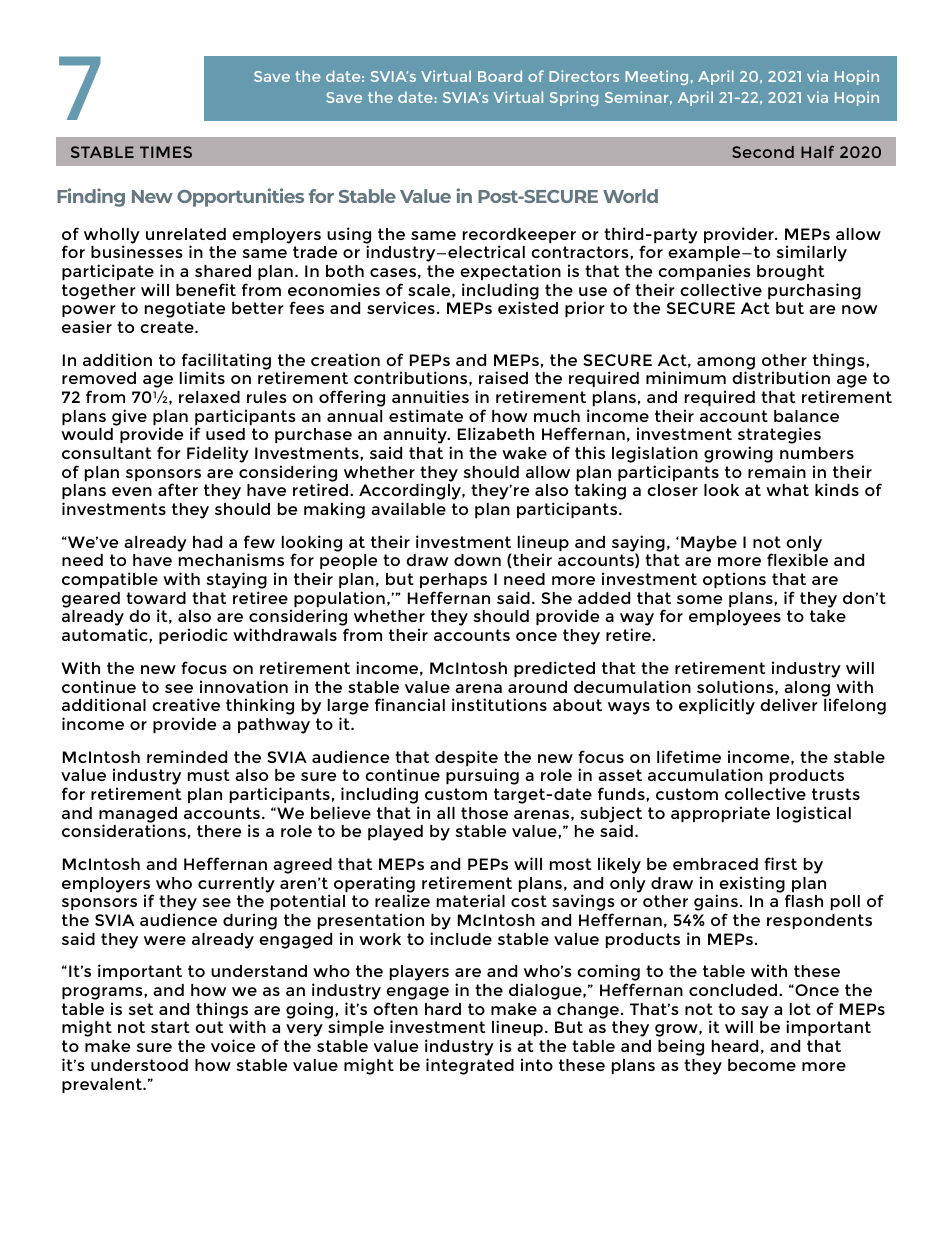  What do you see at coordinates (236, 885) in the page?
I see `currently` at bounding box center [236, 885].
